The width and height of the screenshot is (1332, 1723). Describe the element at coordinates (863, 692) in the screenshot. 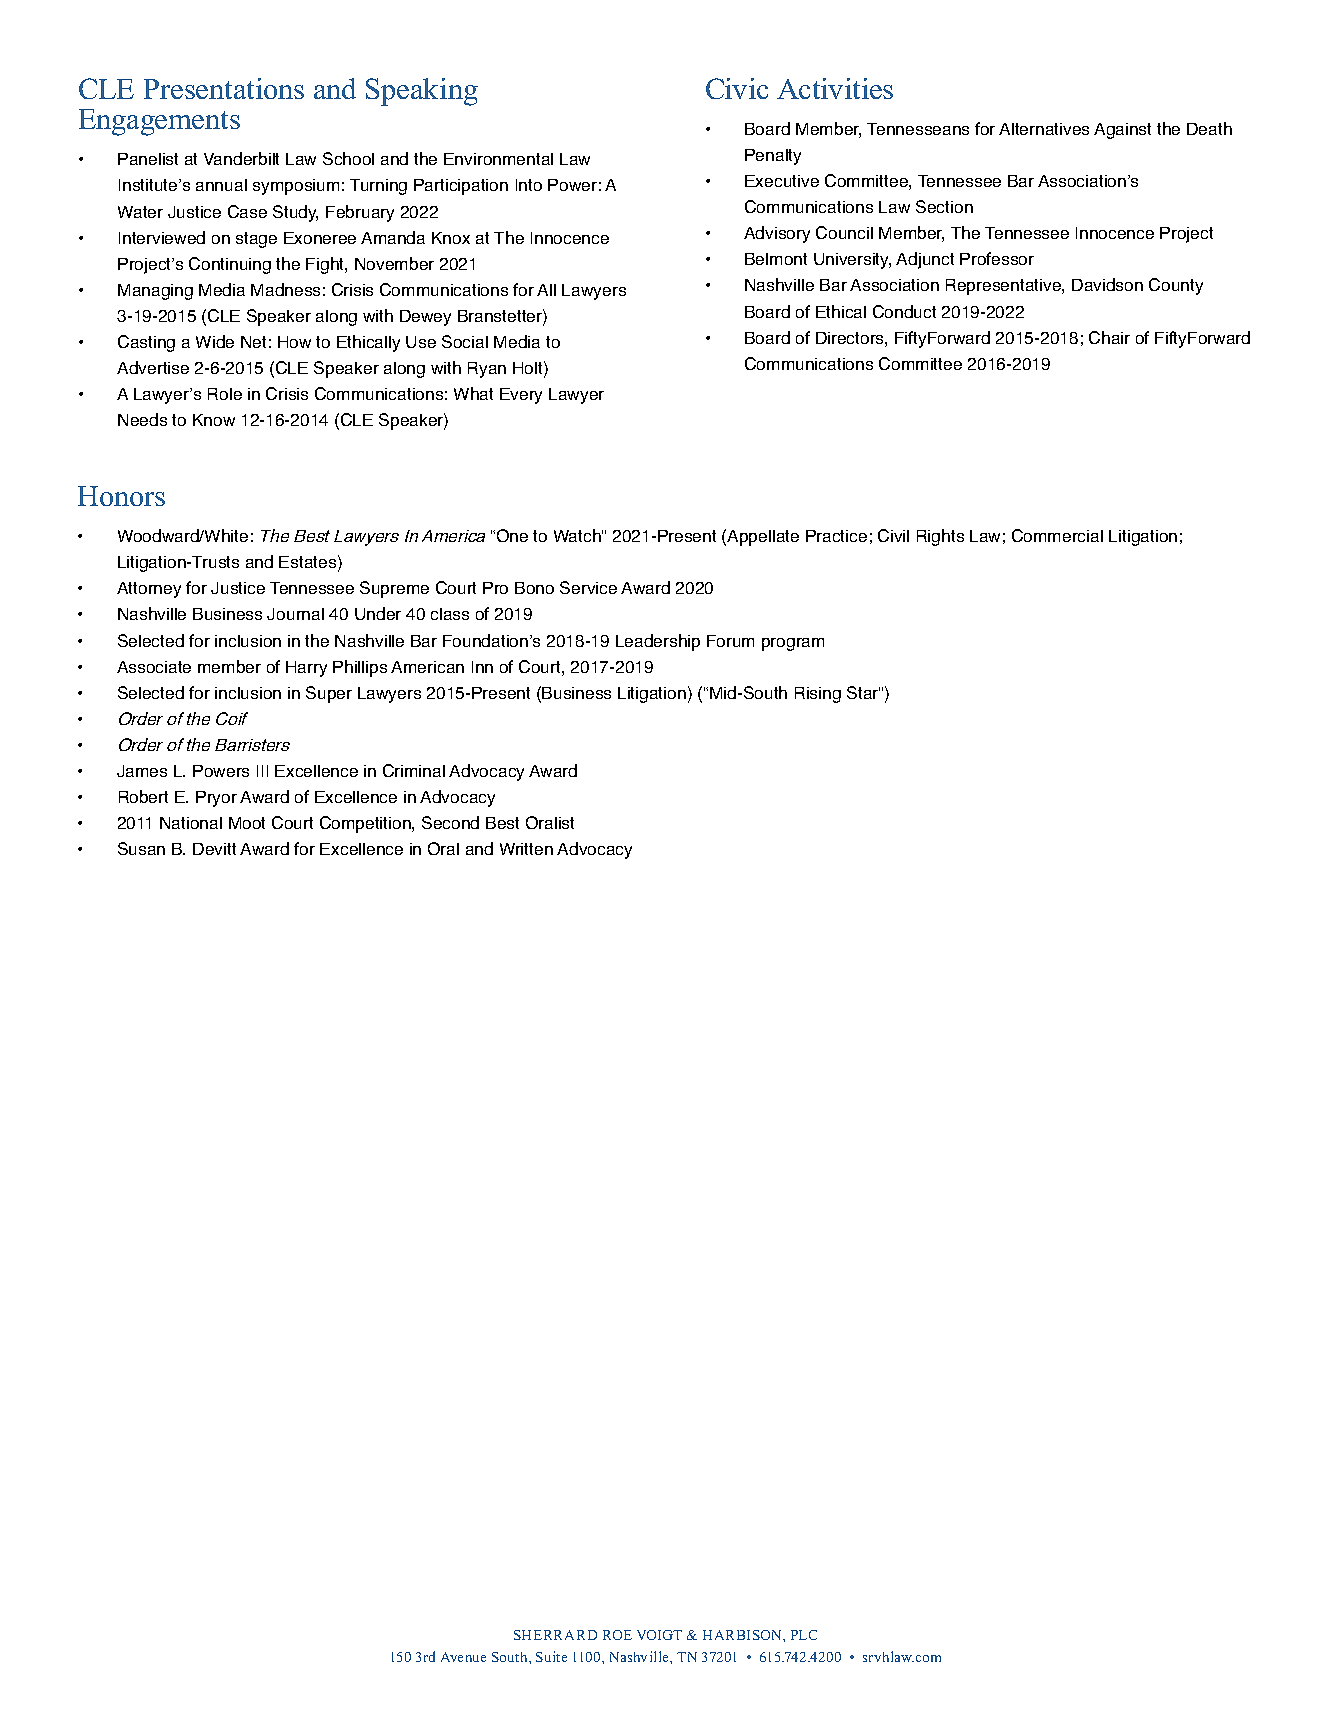

I see `Star` at that location.
